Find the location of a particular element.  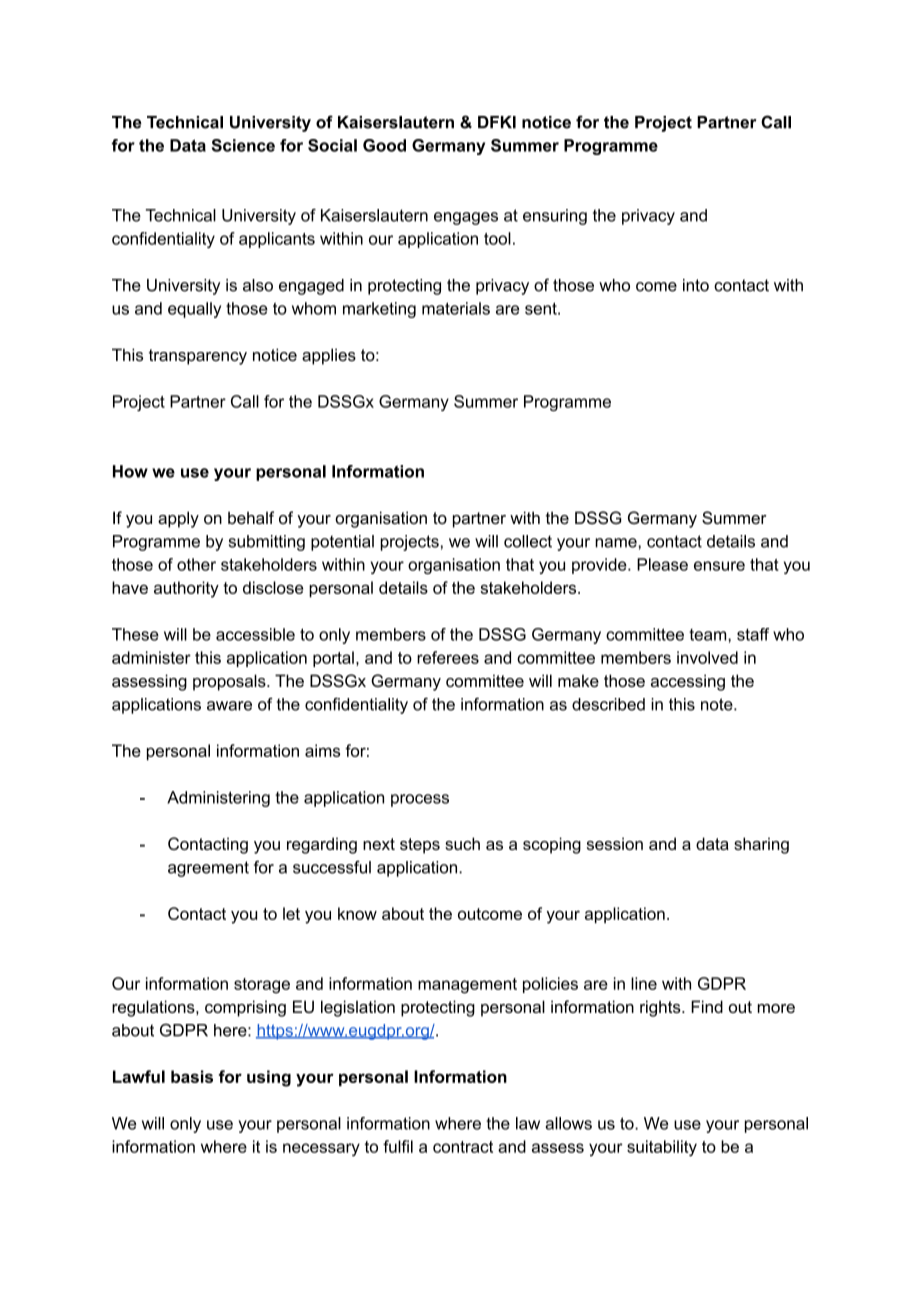

engages is located at coordinates (466, 218).
